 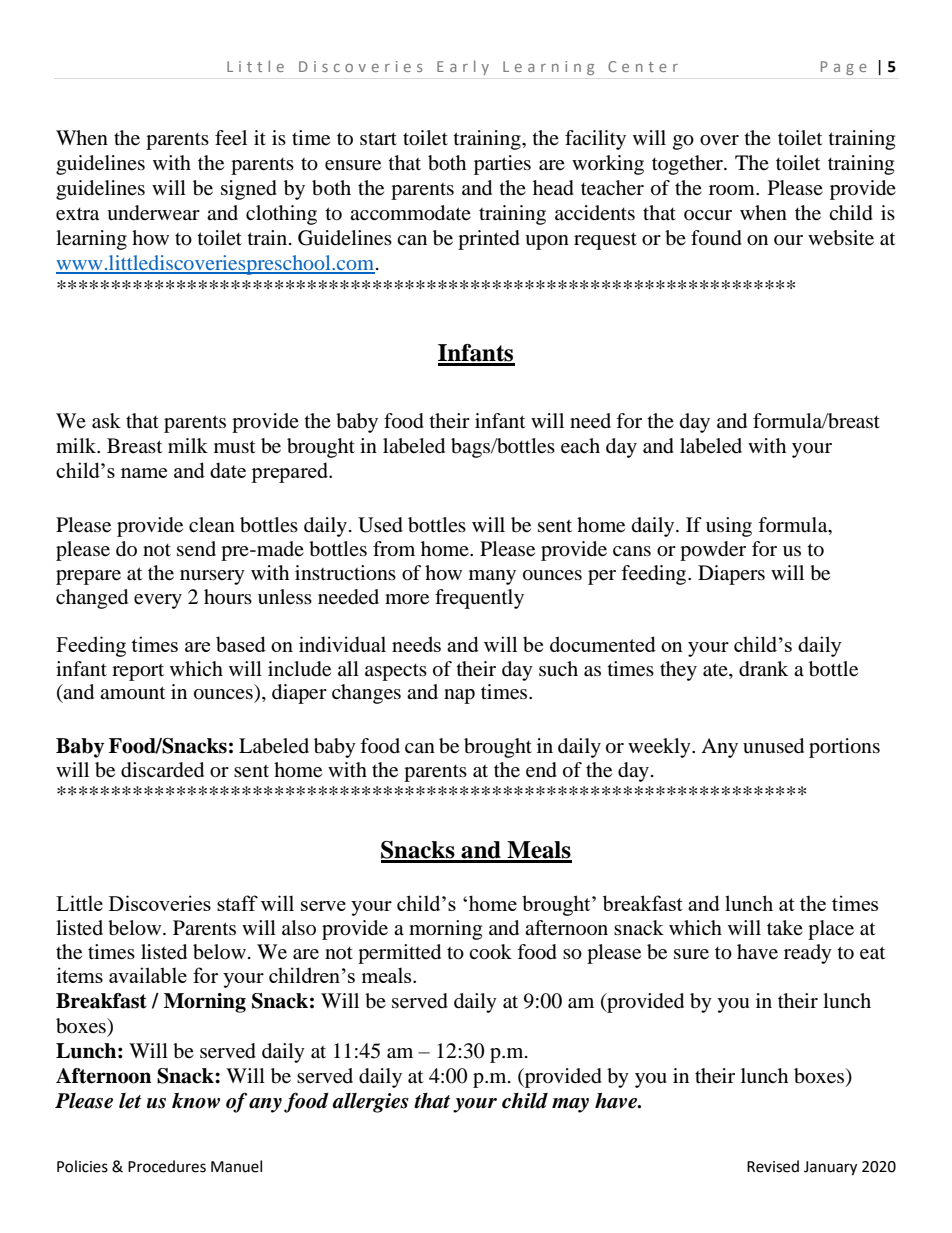 What do you see at coordinates (459, 696) in the image?
I see `nap` at bounding box center [459, 696].
